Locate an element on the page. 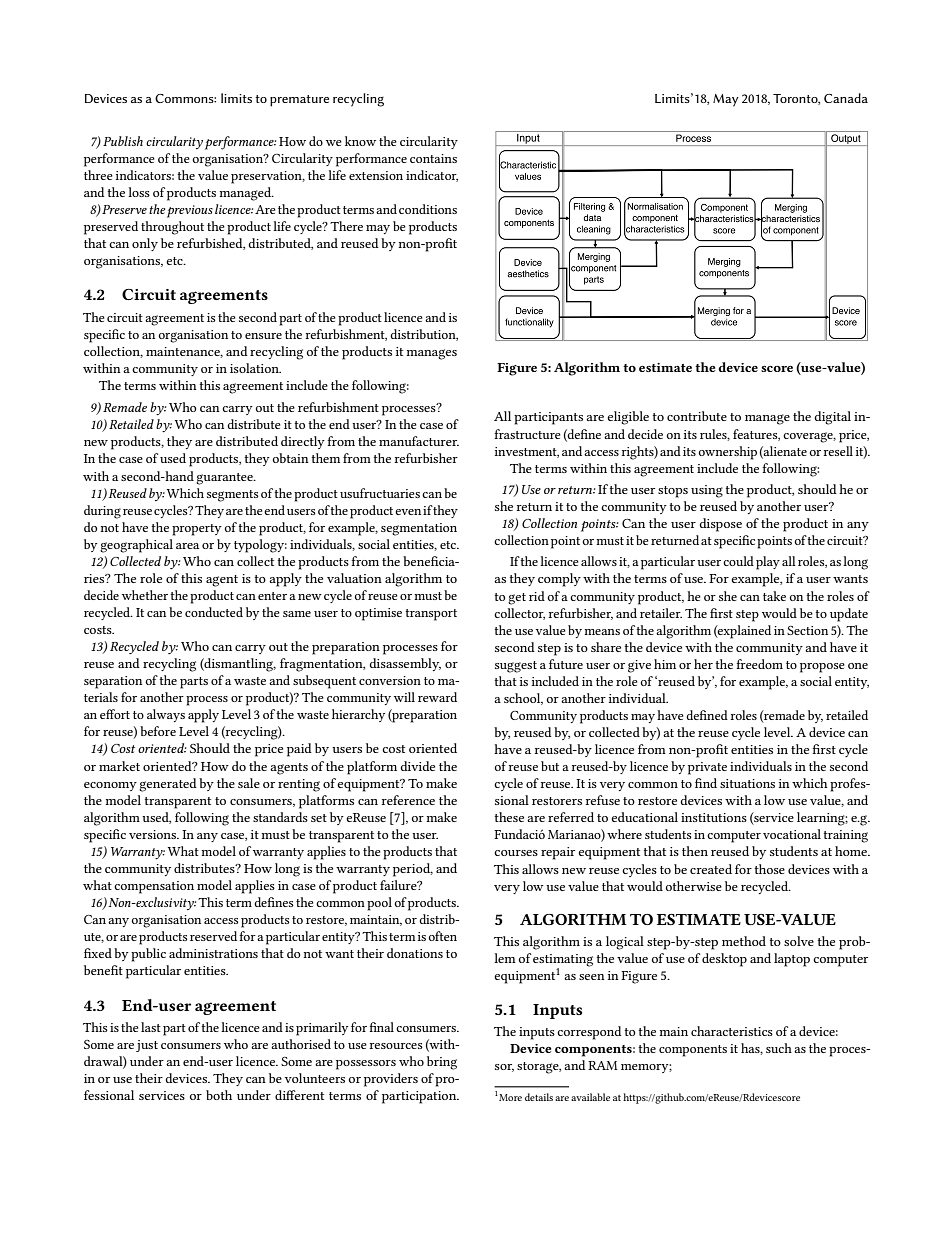 The height and width of the image is (1233, 952). isolation is located at coordinates (255, 368).
